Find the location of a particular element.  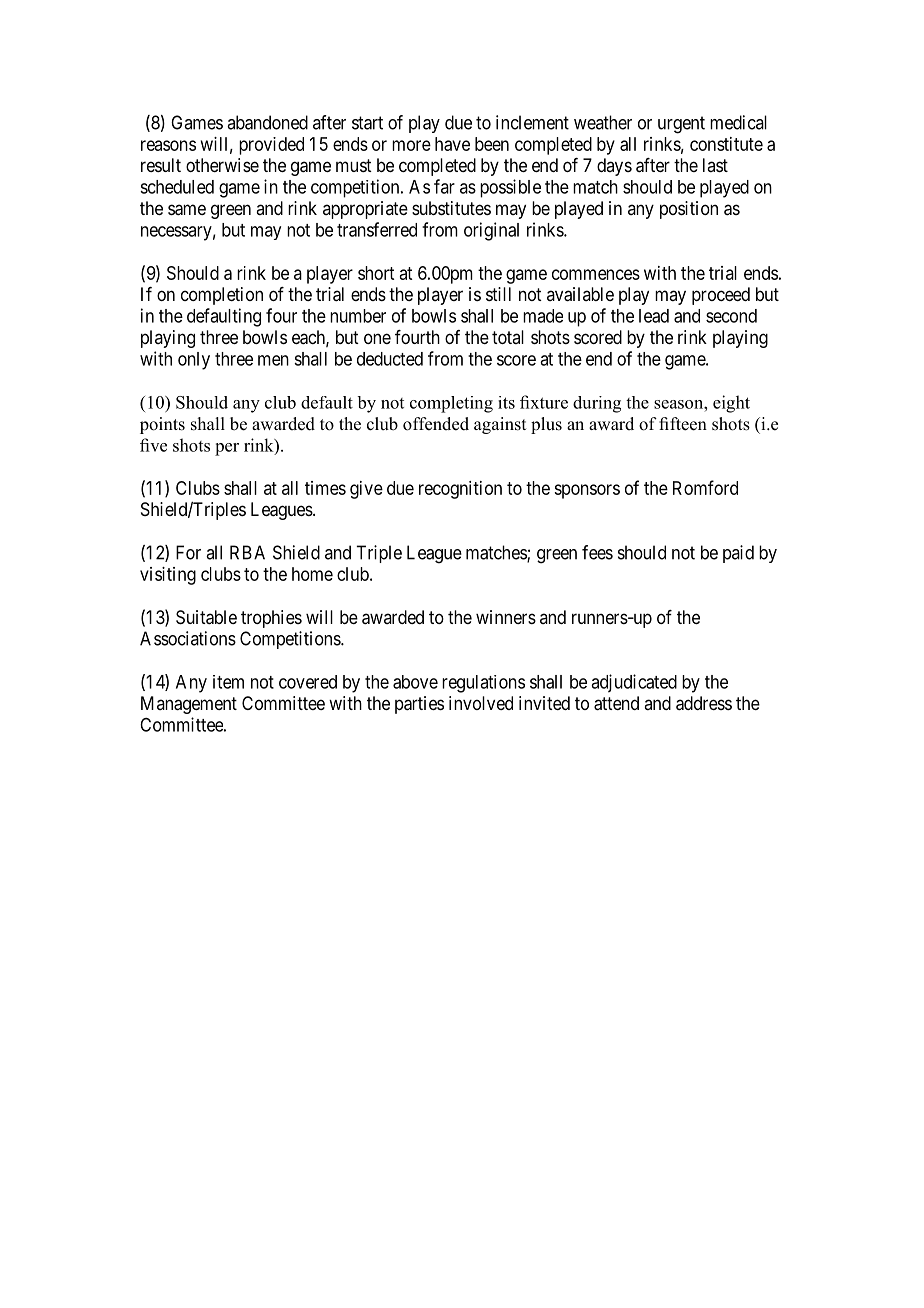

completing is located at coordinates (451, 404).
